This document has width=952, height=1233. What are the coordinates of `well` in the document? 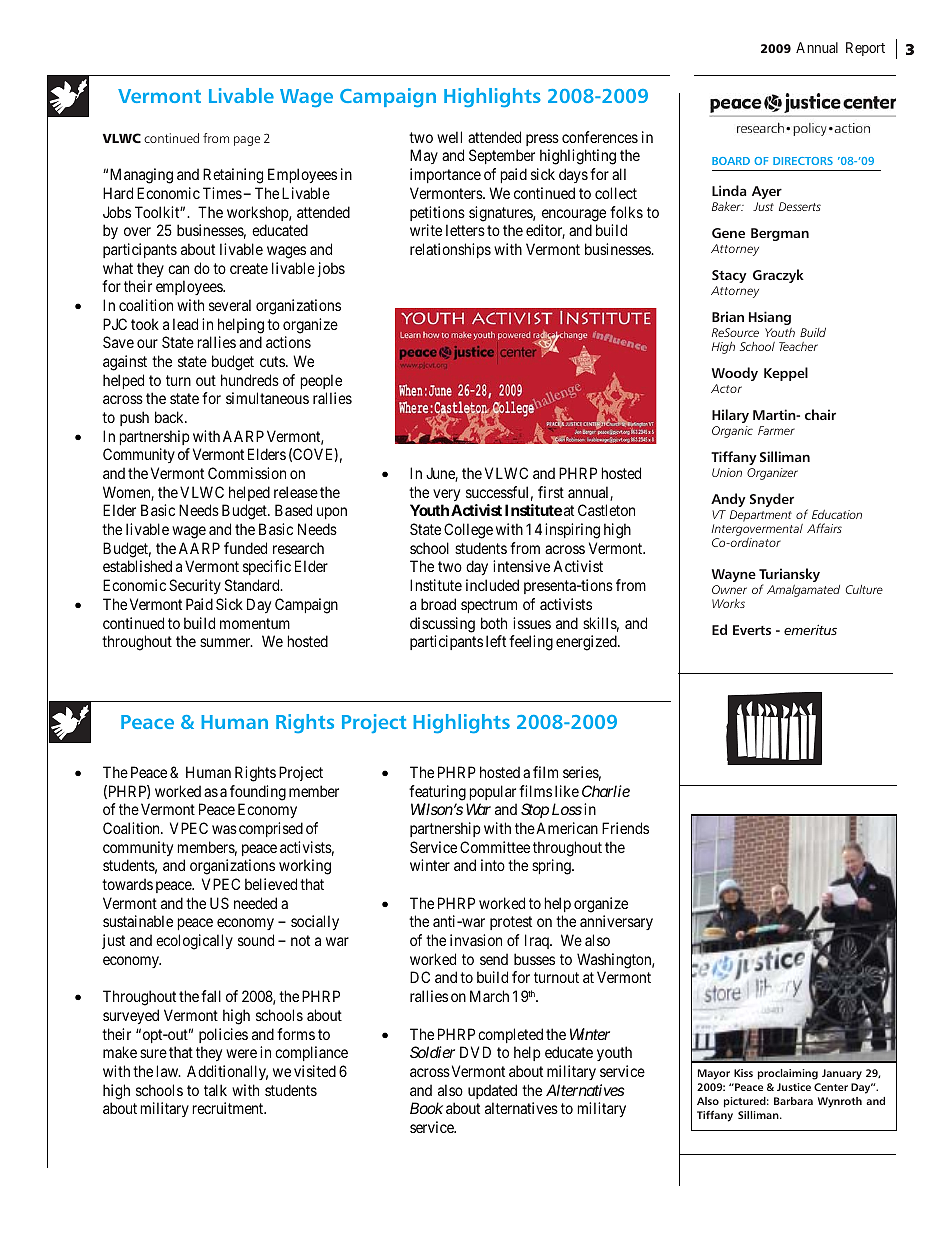 It's located at (449, 137).
